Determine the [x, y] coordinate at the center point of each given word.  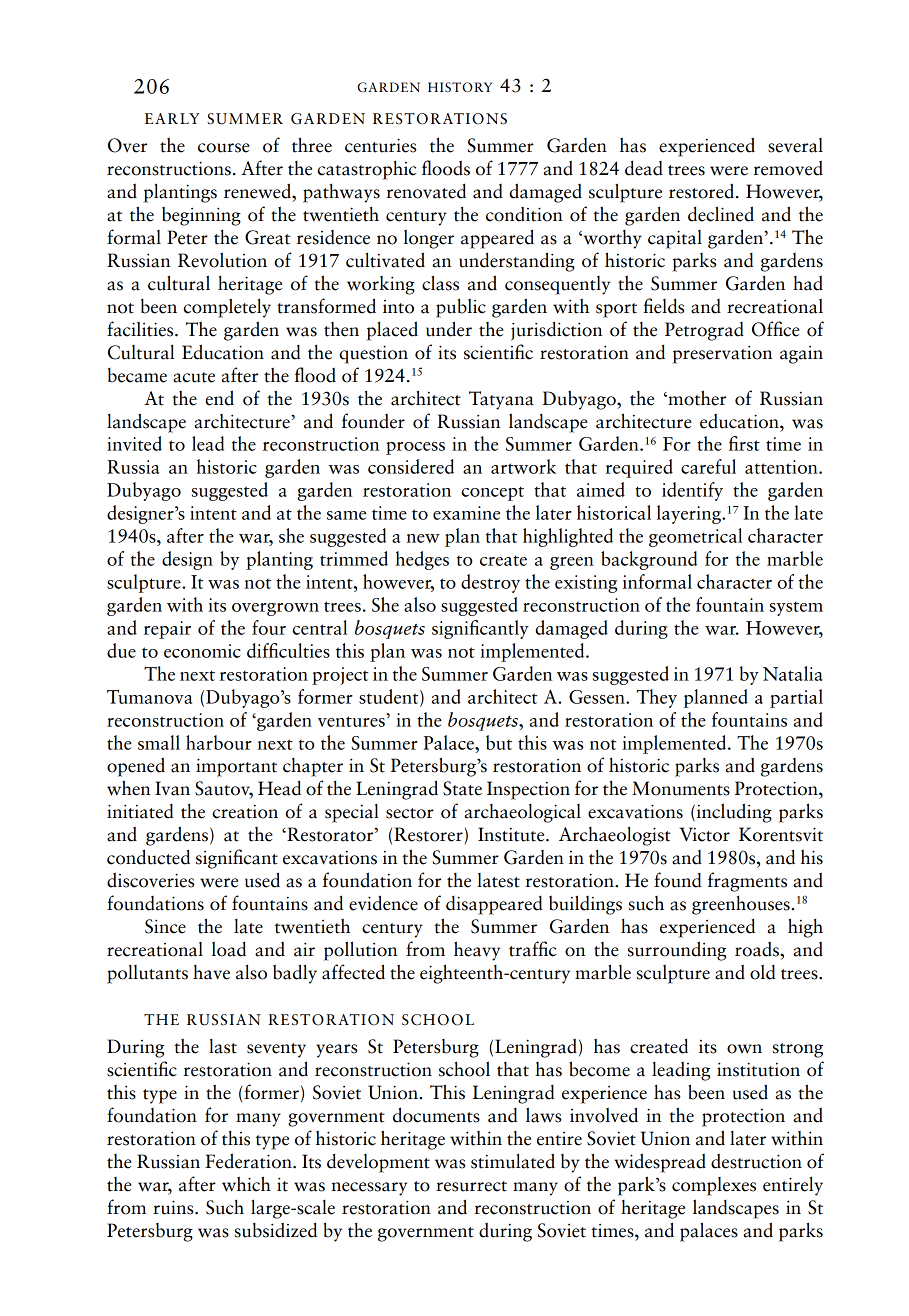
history [460, 87]
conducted [148, 857]
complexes [714, 1186]
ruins [174, 1207]
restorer [428, 834]
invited [134, 443]
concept [492, 493]
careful [708, 466]
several [795, 145]
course [224, 148]
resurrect [471, 1186]
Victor [704, 834]
